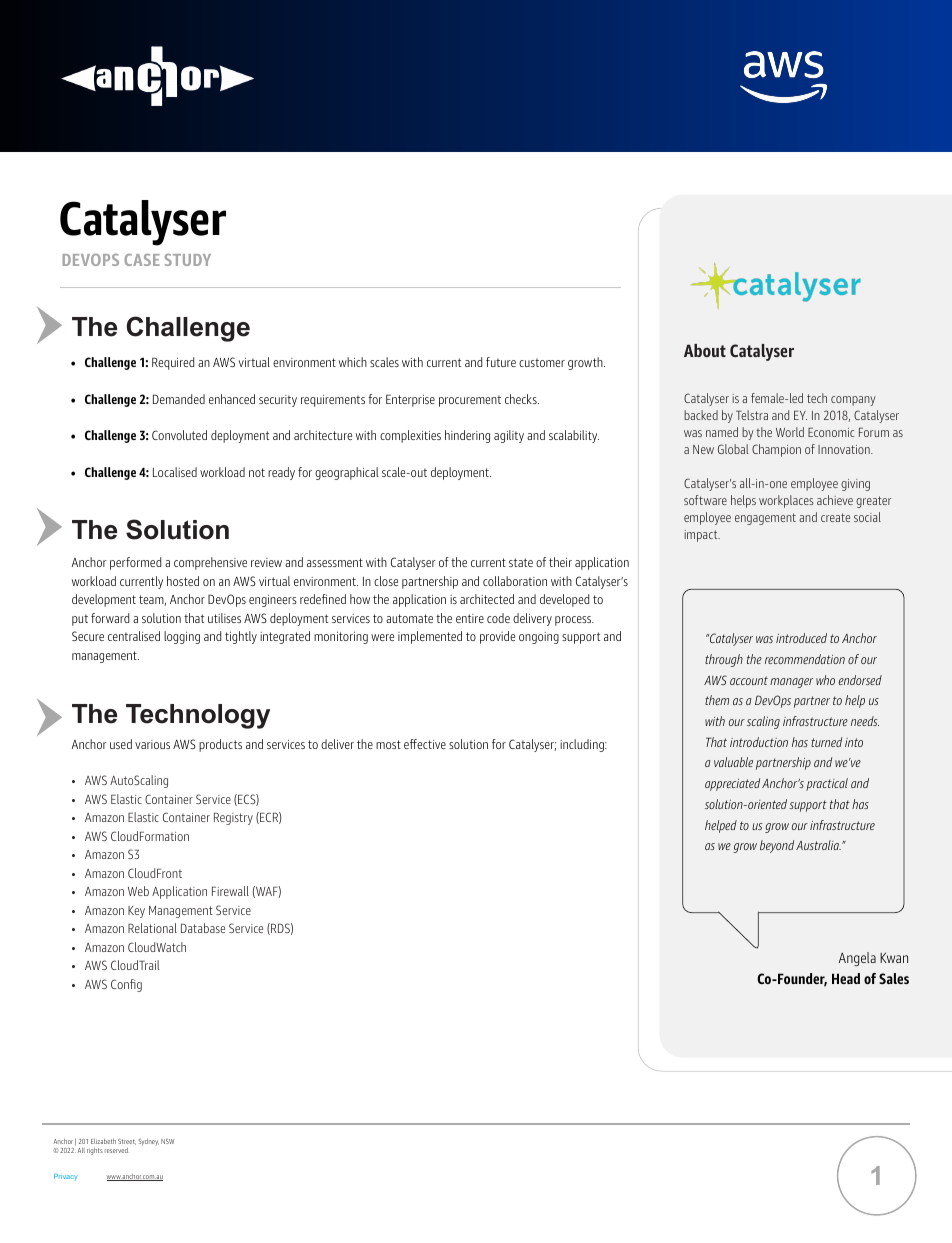 The width and height of the image is (952, 1243). I want to click on introduced, so click(801, 638).
